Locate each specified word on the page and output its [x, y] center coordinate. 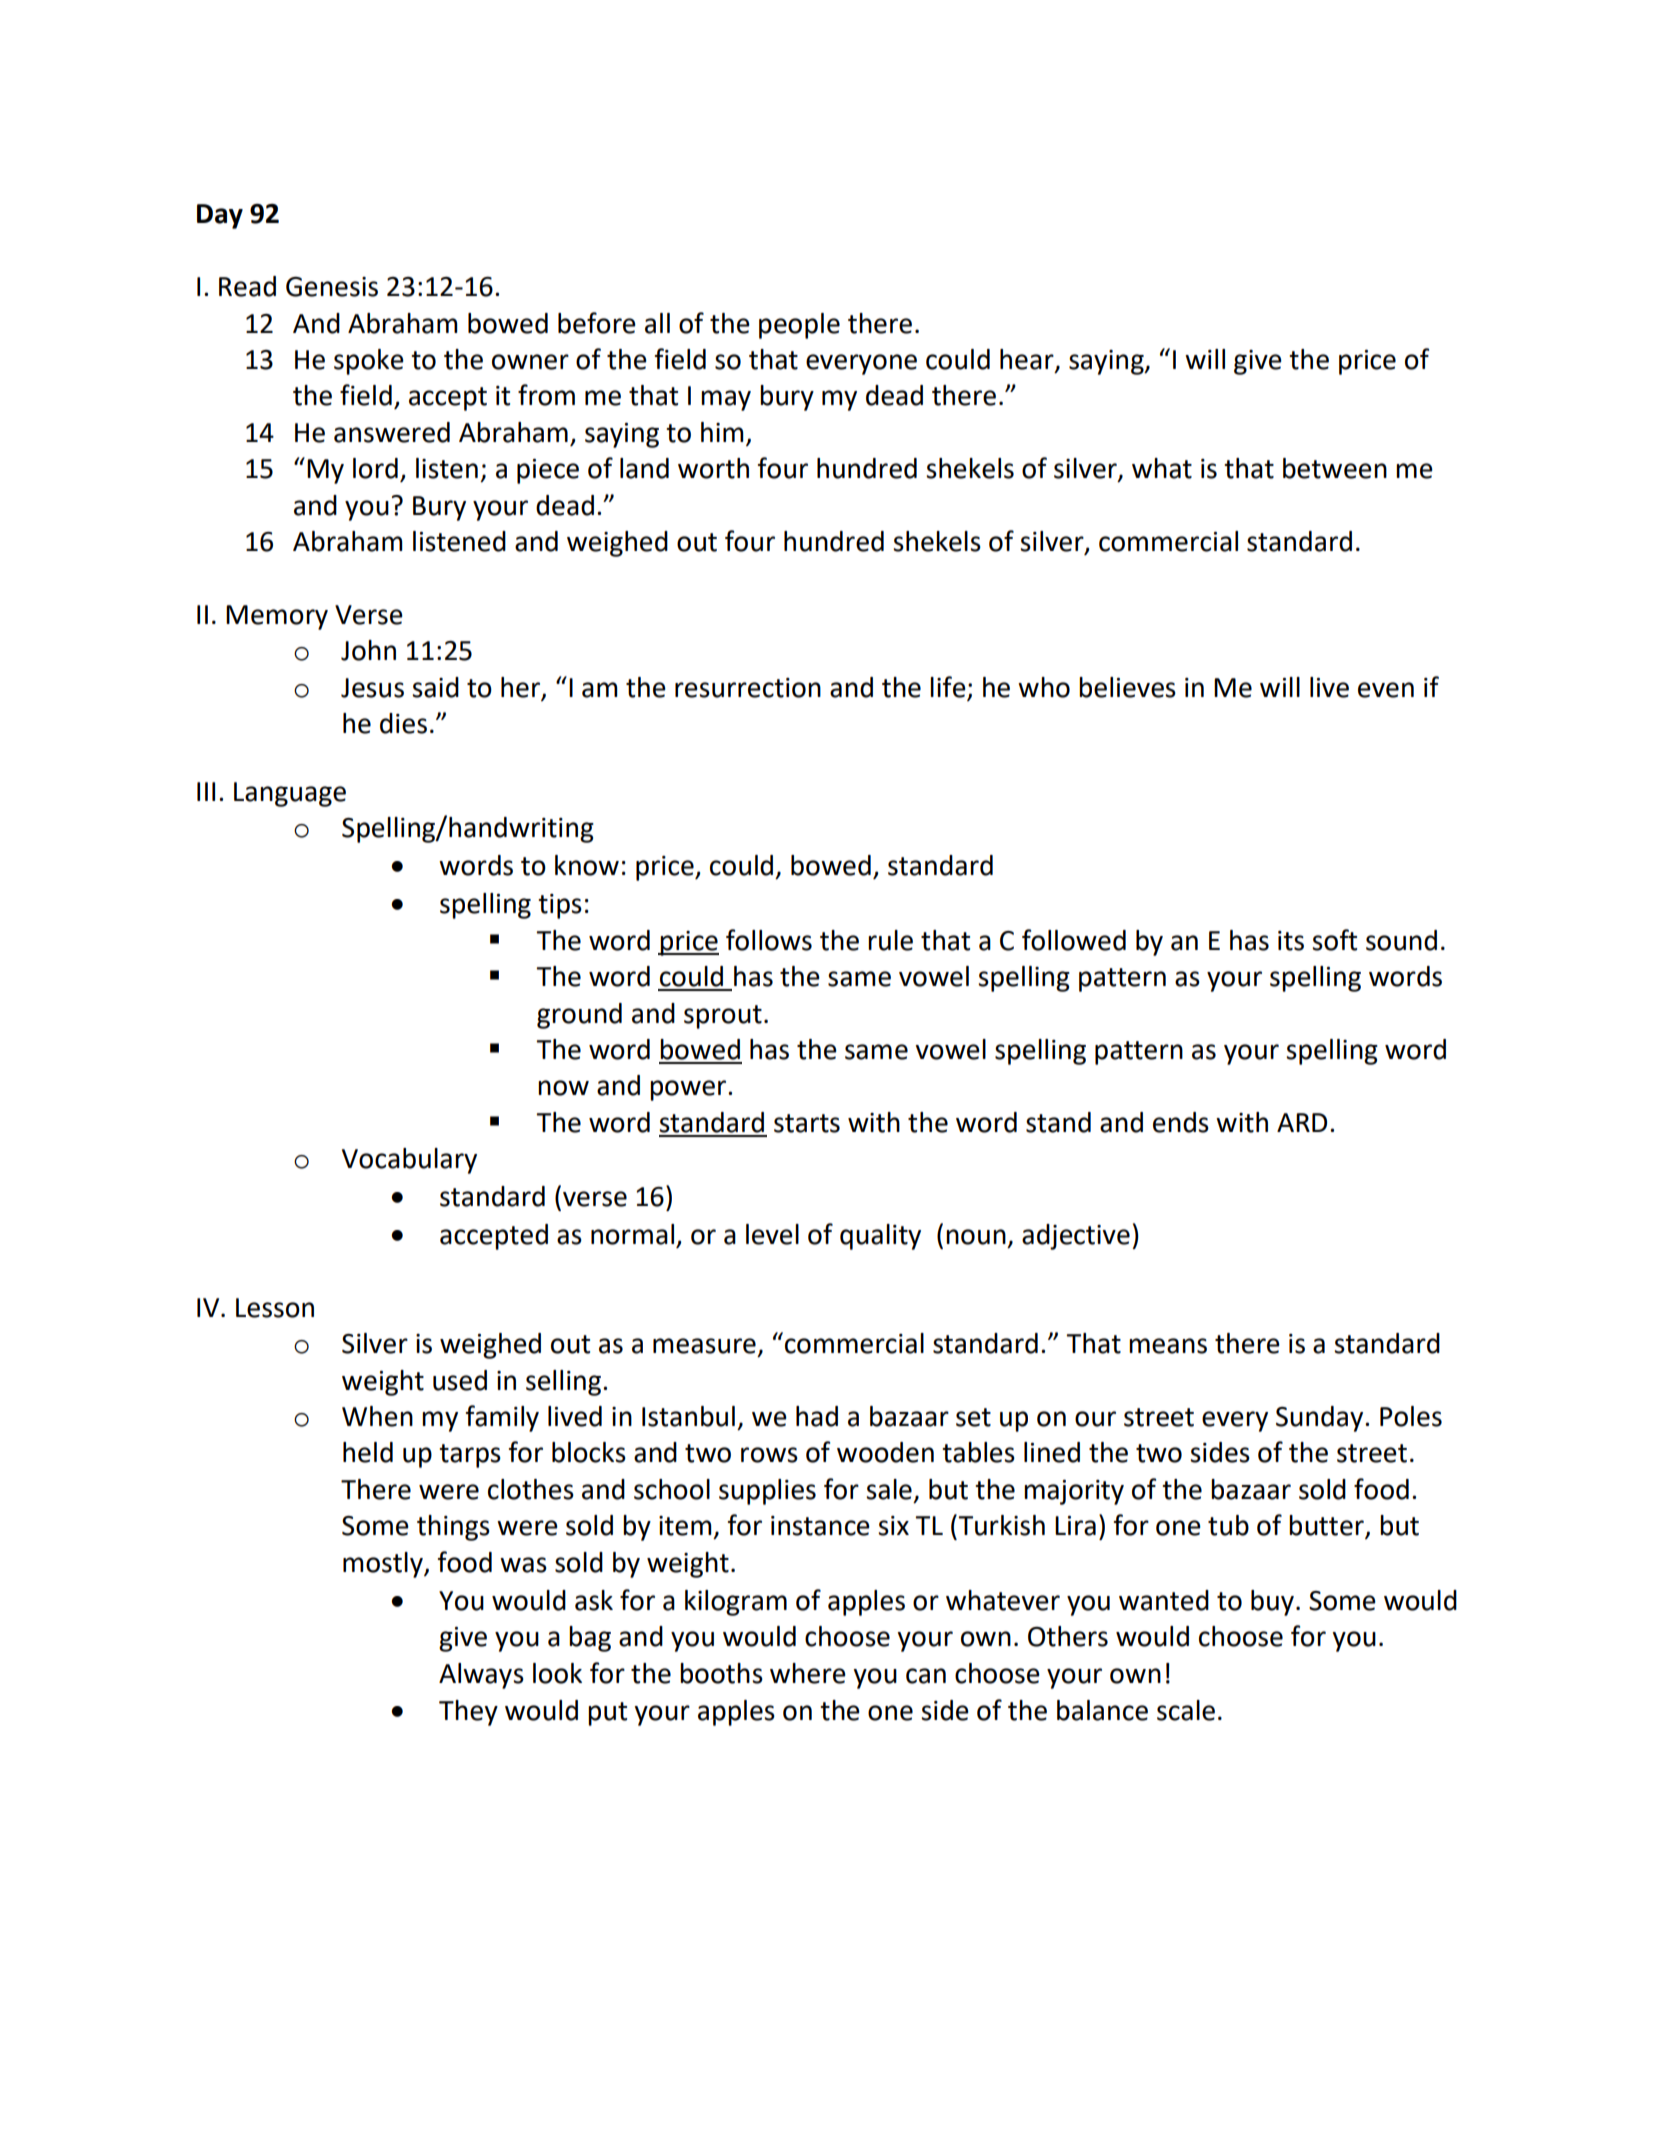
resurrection [748, 688]
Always [481, 1676]
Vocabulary [409, 1161]
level [772, 1234]
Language [290, 794]
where [808, 1673]
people [799, 326]
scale [1186, 1710]
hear [1028, 360]
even [1386, 690]
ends [1181, 1122]
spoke [369, 362]
